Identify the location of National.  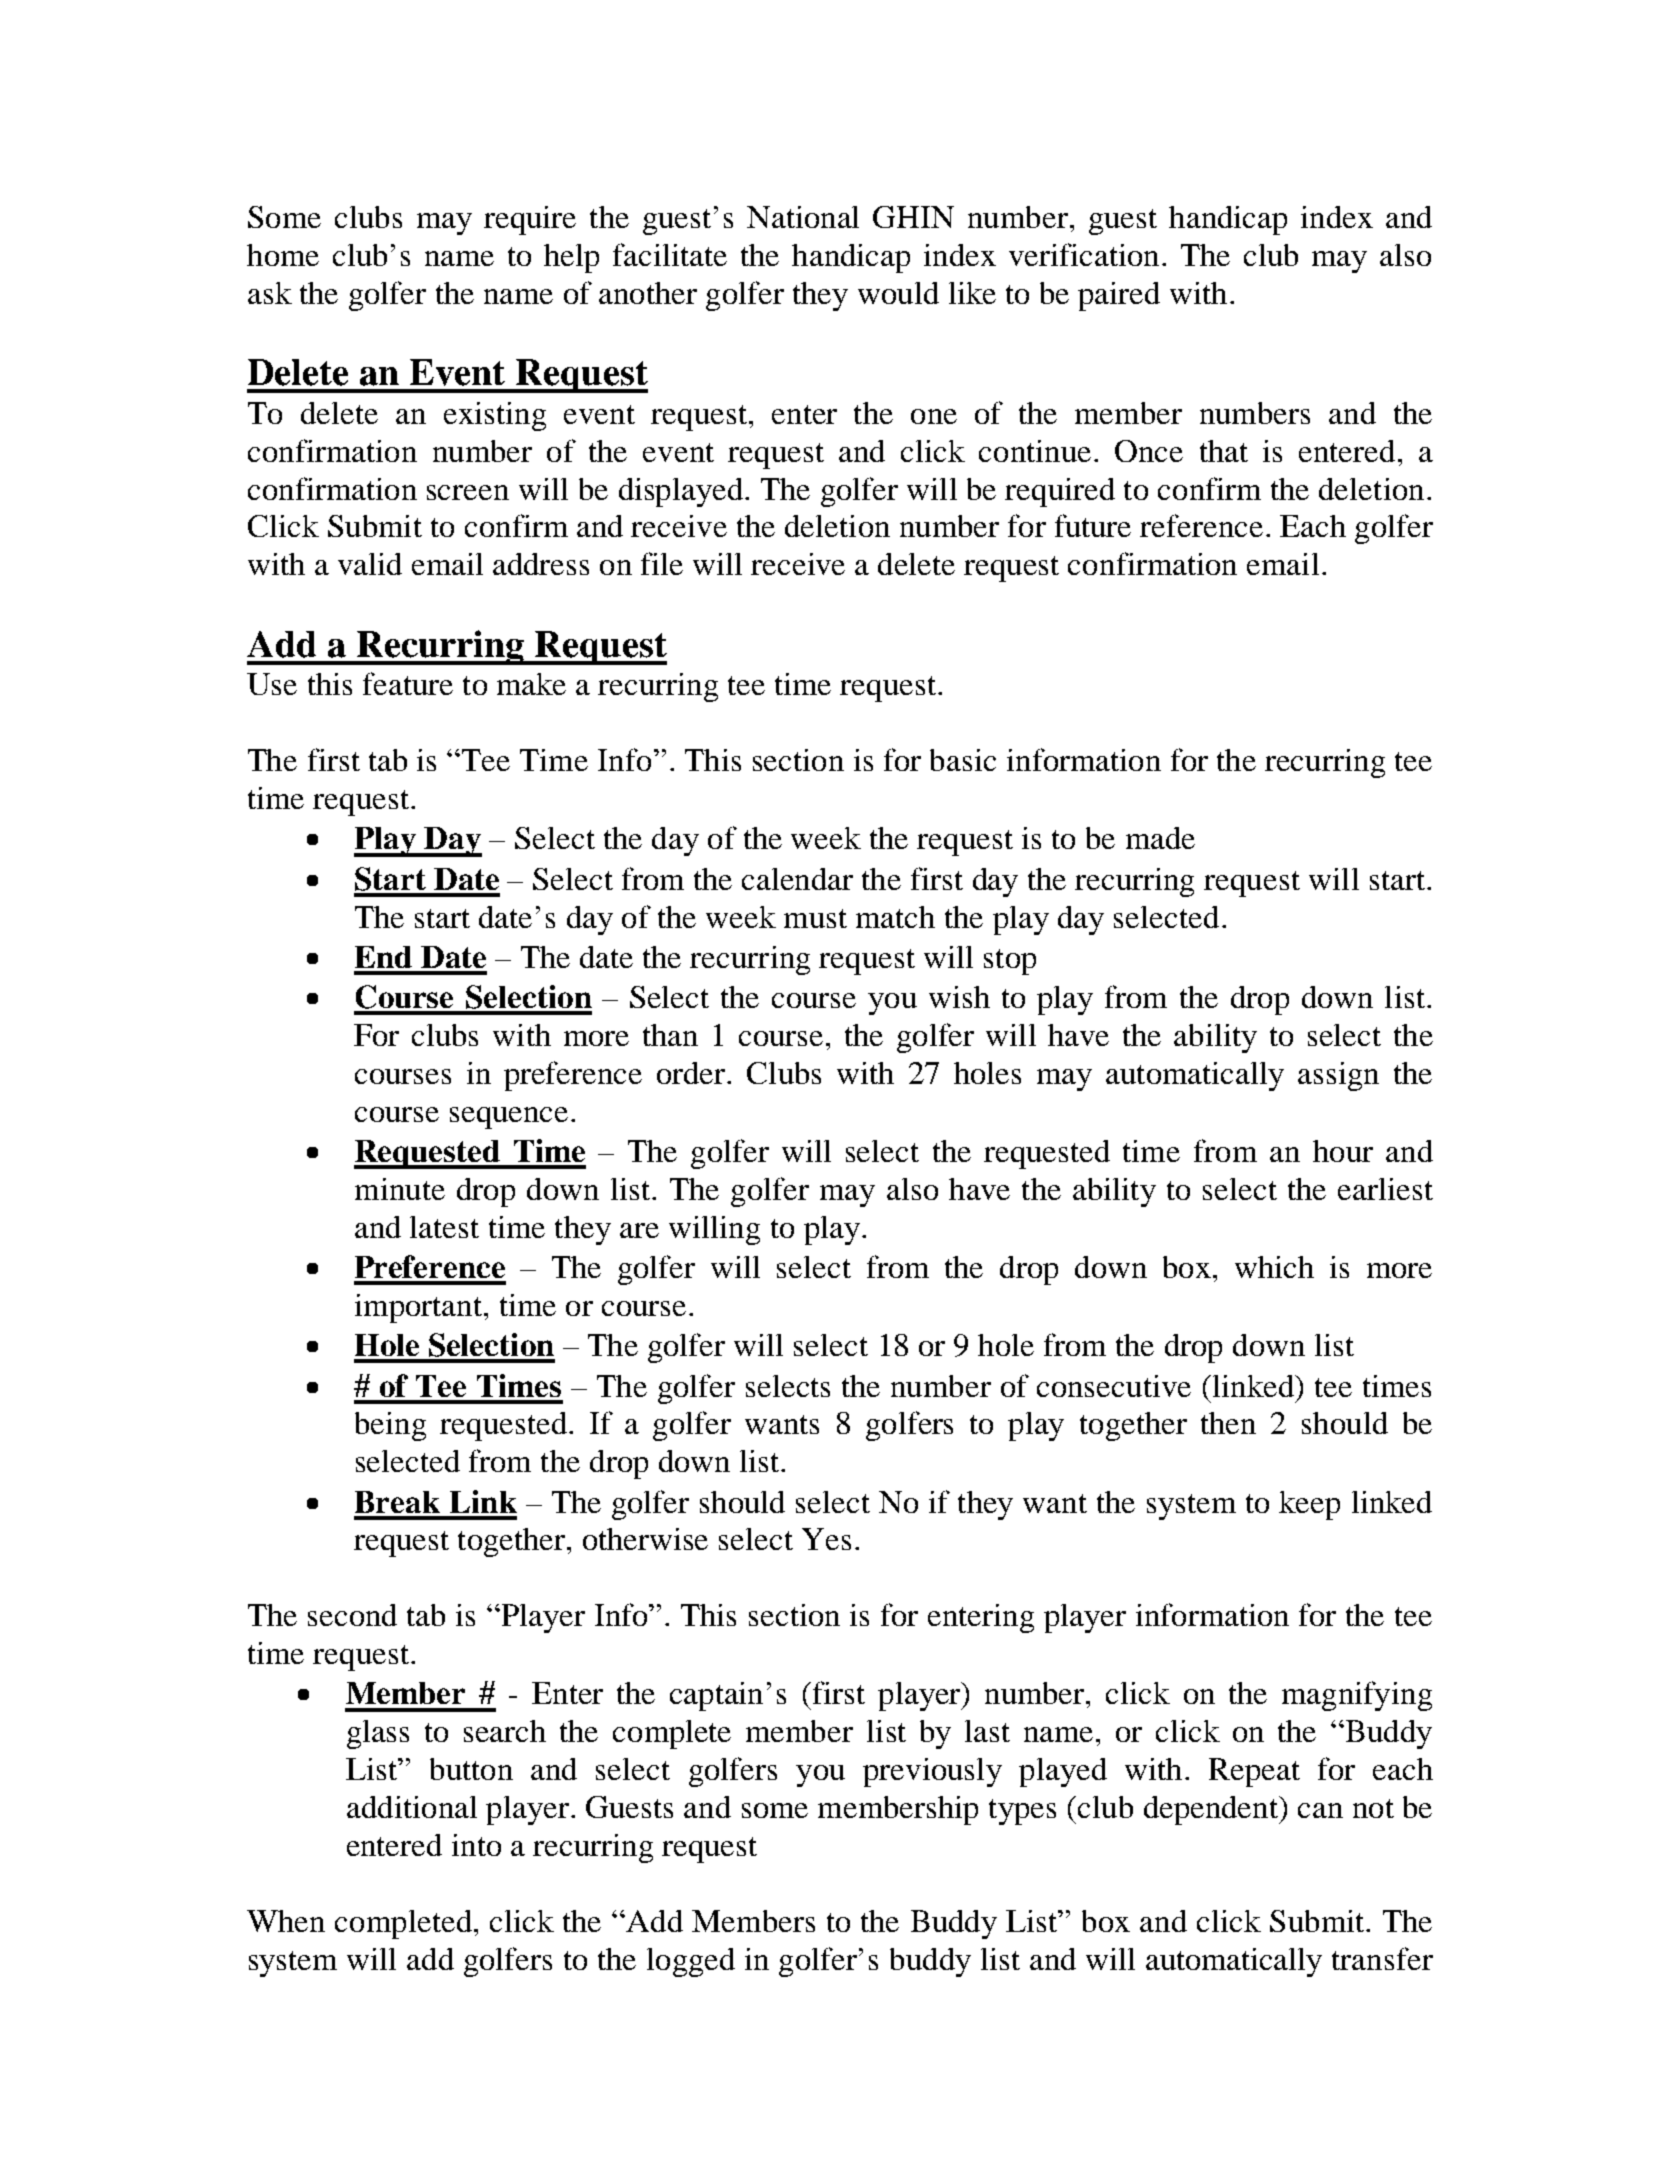
(803, 217).
